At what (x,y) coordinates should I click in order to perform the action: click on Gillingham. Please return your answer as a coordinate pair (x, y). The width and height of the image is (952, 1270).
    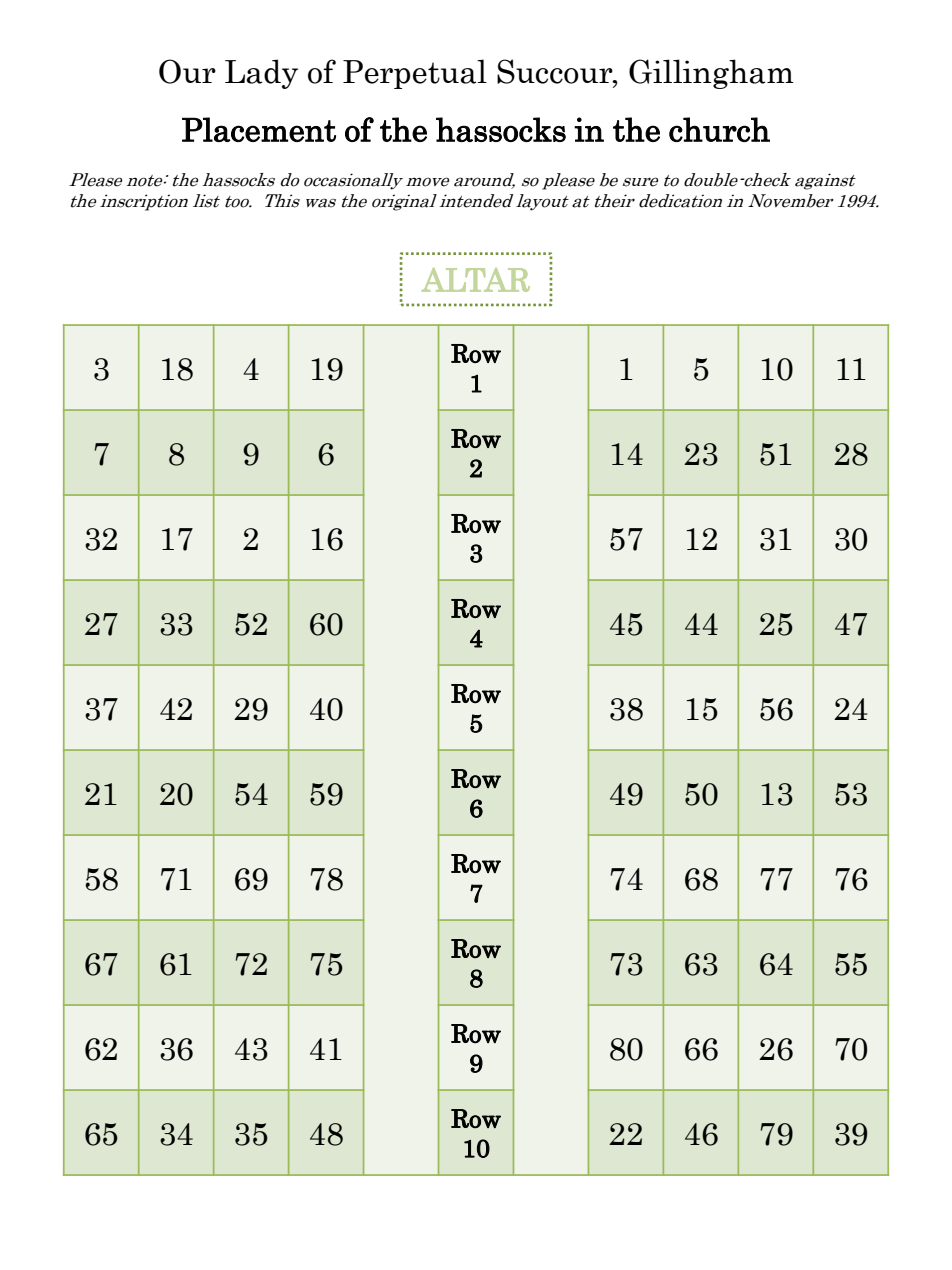
    Looking at the image, I should click on (711, 74).
